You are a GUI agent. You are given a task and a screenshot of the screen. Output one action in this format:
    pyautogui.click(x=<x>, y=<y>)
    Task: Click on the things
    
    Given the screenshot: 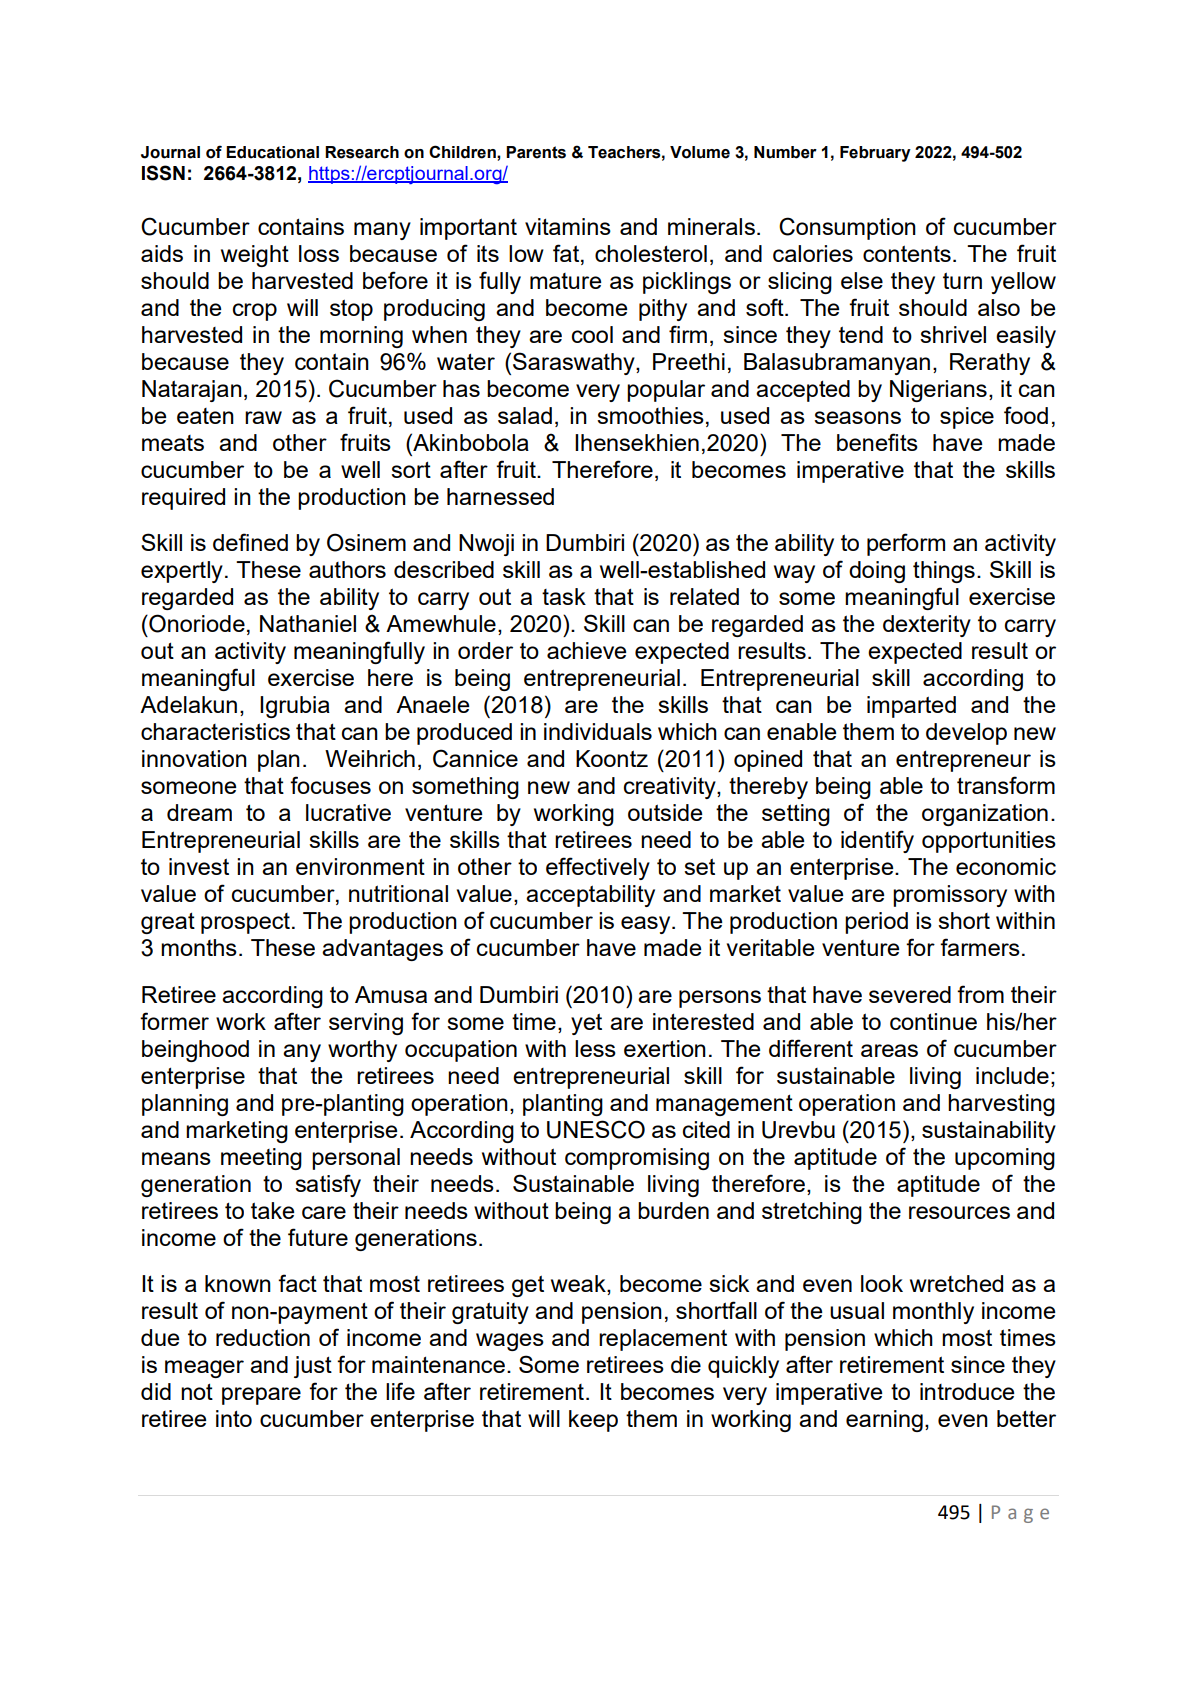 What is the action you would take?
    pyautogui.click(x=944, y=572)
